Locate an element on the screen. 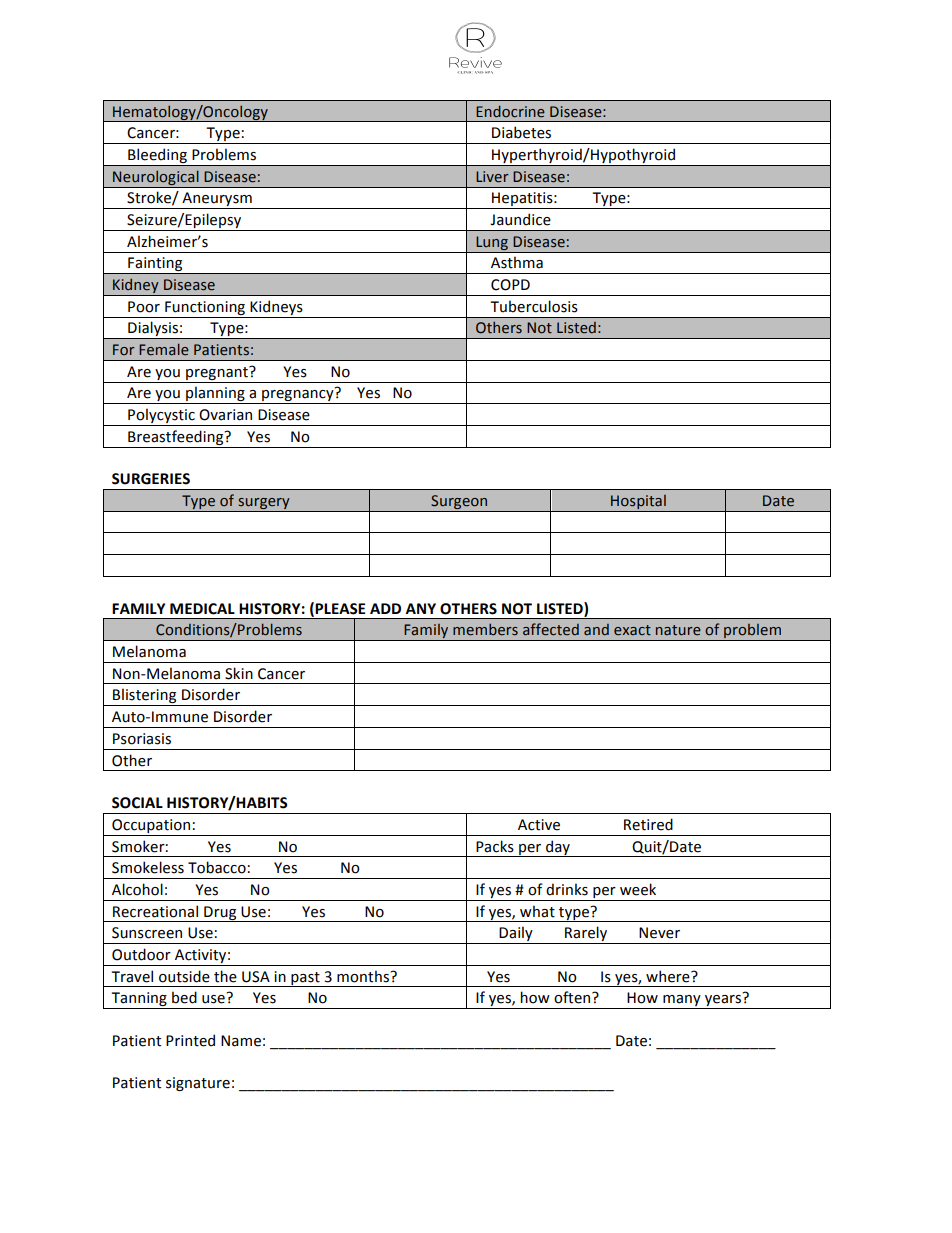  Bleeding is located at coordinates (157, 157).
